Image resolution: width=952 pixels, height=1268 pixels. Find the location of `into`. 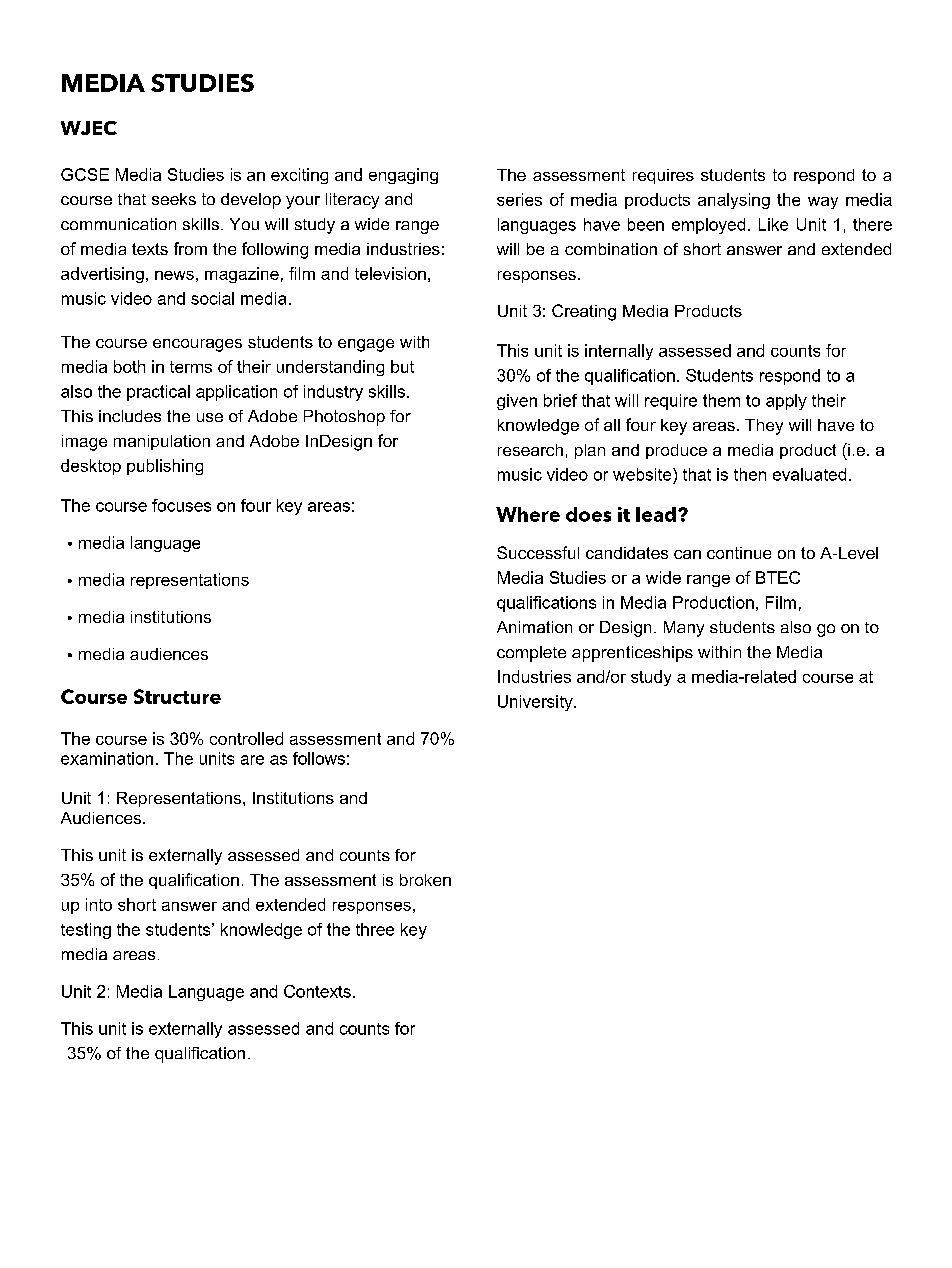

into is located at coordinates (99, 904).
